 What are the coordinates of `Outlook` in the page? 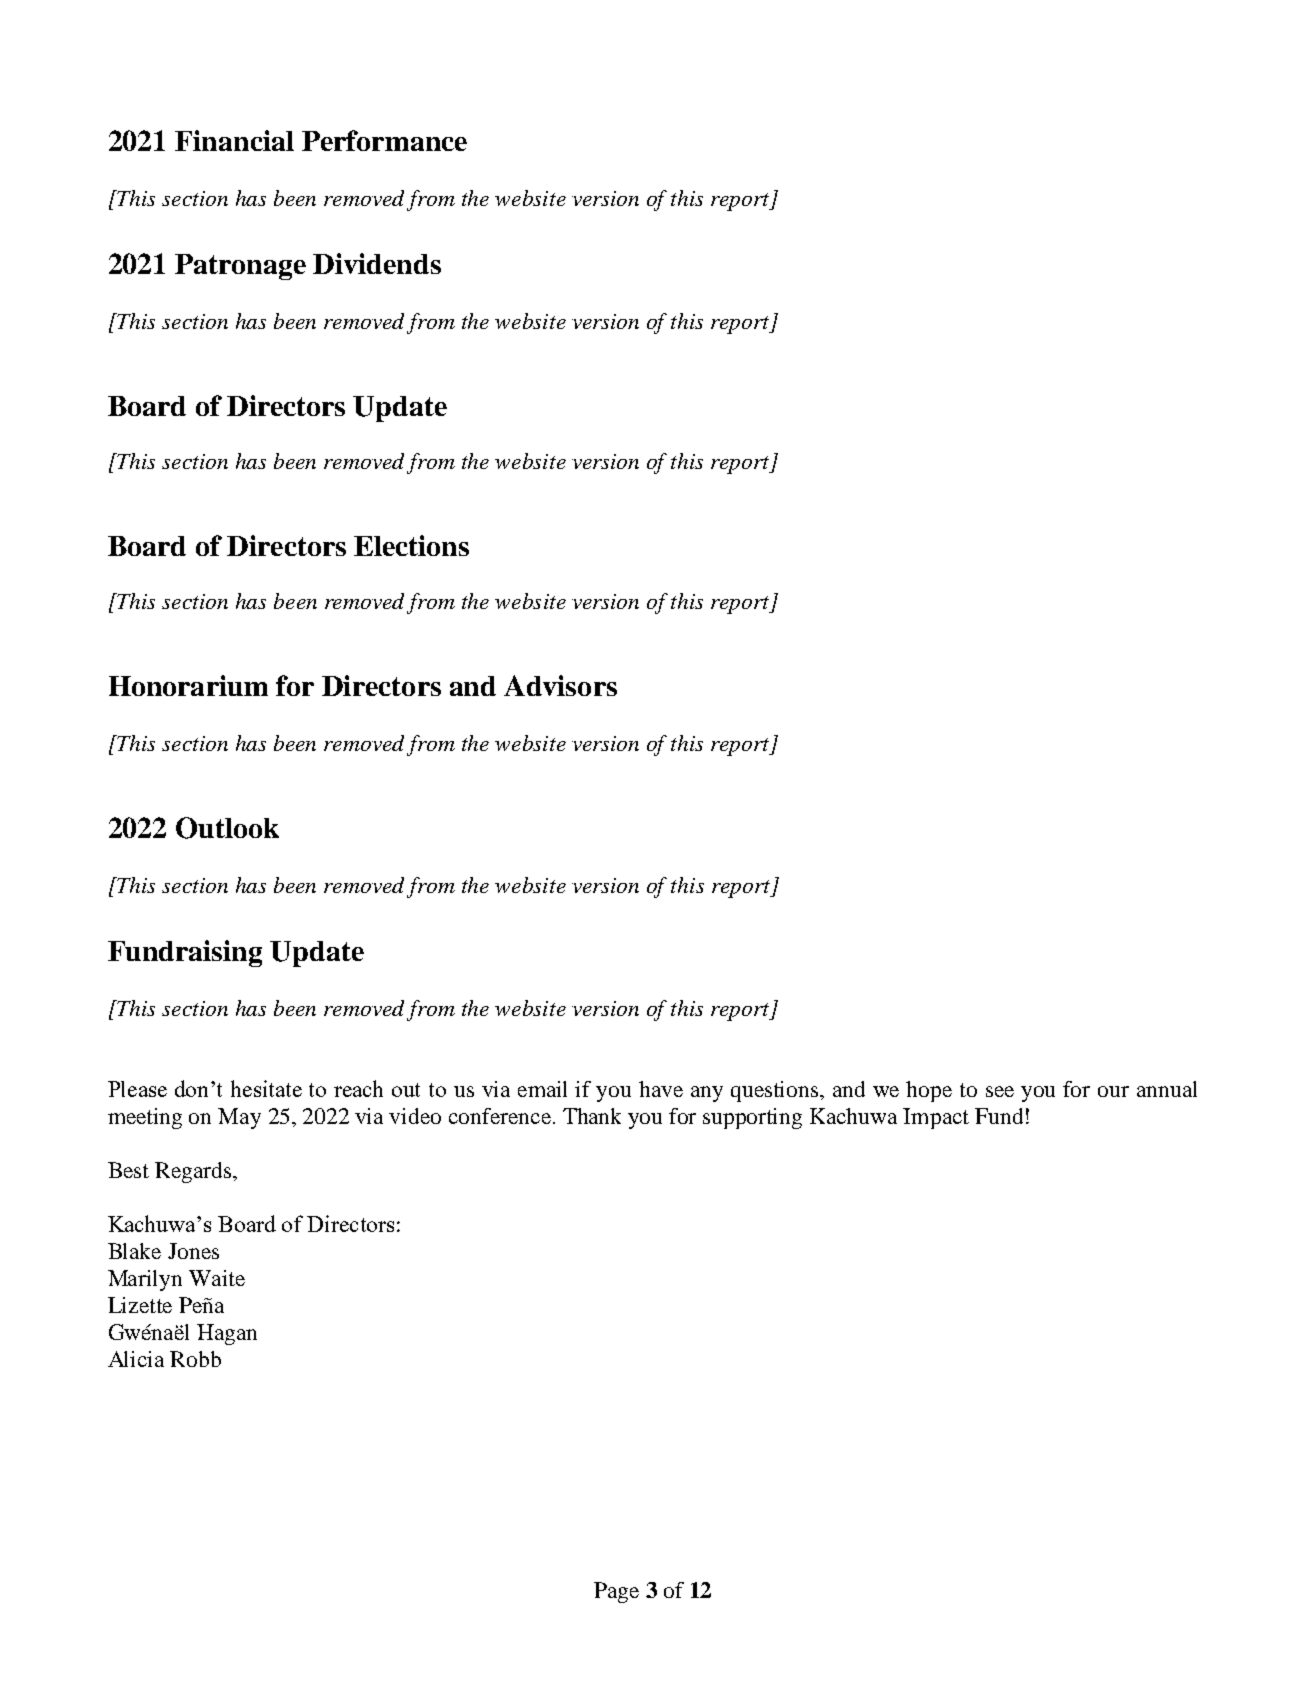 It's located at (227, 828).
